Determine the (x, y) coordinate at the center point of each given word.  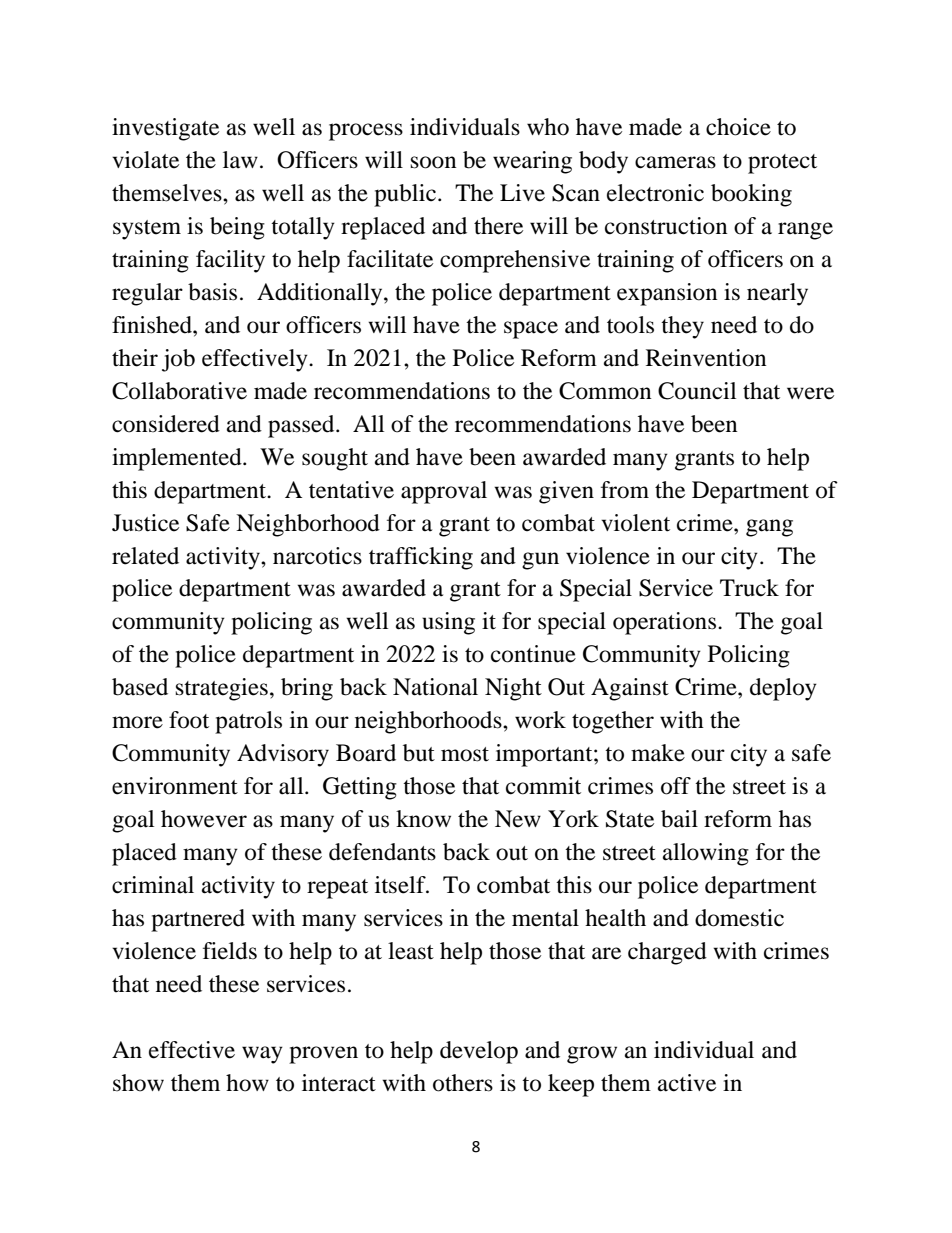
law (240, 160)
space (531, 330)
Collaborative (179, 391)
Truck (749, 588)
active (687, 1083)
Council (697, 391)
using (448, 623)
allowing (706, 854)
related (145, 556)
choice (738, 127)
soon (434, 162)
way (262, 1055)
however (204, 819)
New (518, 819)
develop (479, 1052)
